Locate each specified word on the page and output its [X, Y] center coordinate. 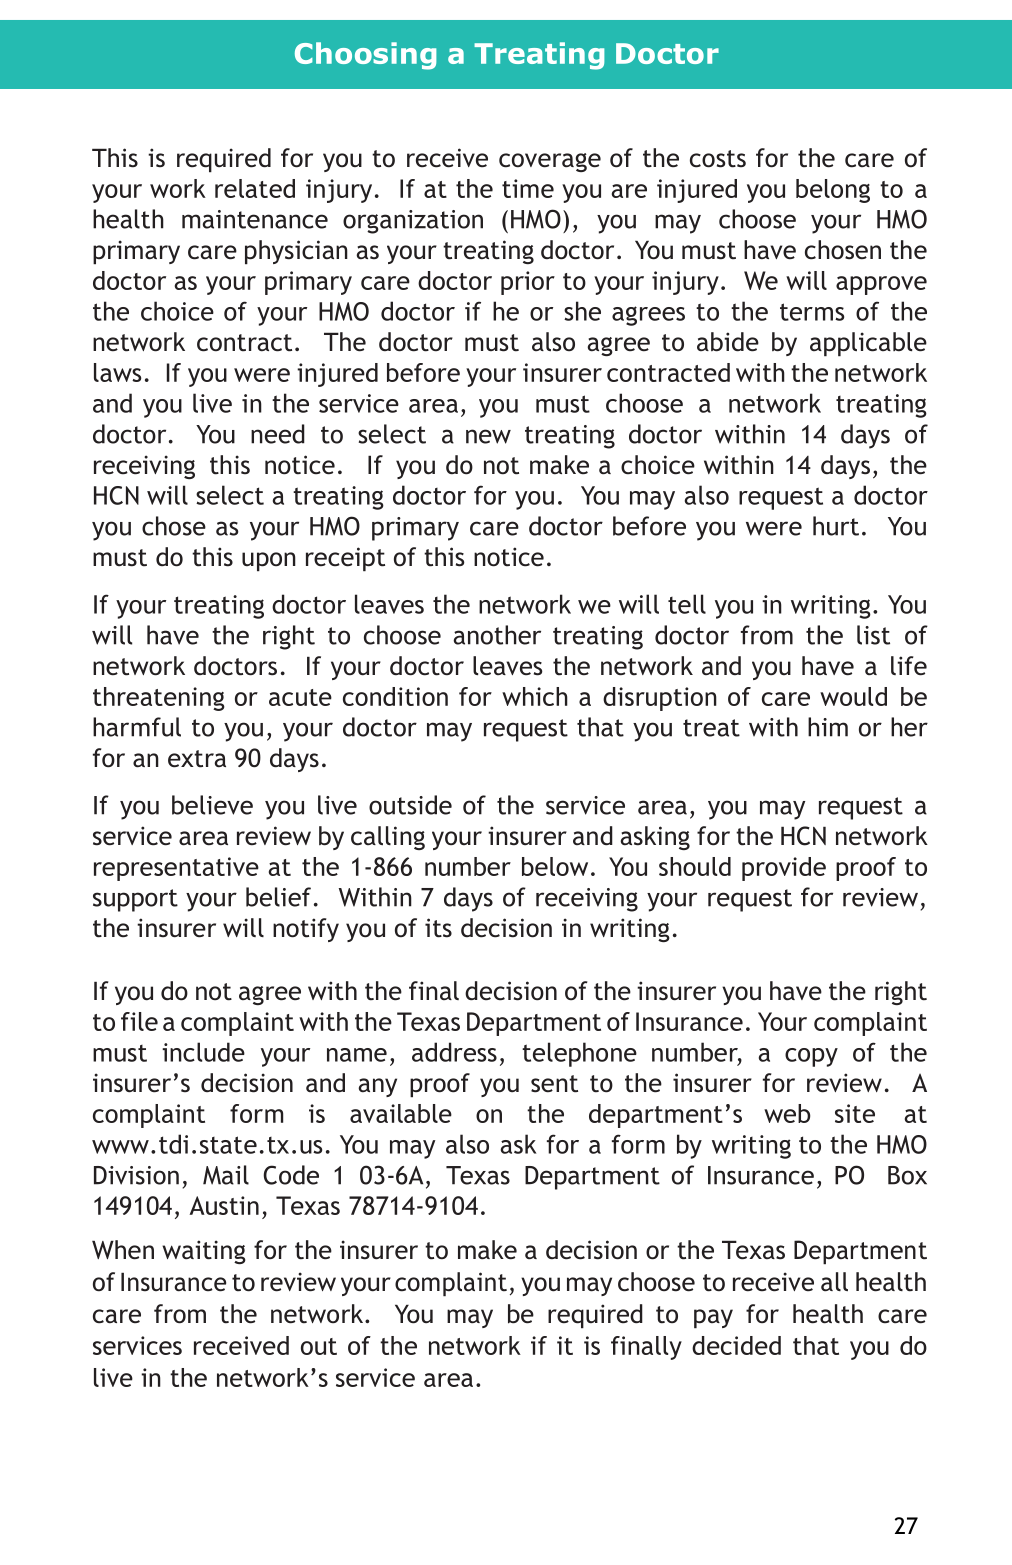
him [828, 727]
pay [713, 1319]
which [535, 696]
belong [833, 191]
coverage [550, 162]
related [255, 188]
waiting [204, 1252]
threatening [159, 699]
